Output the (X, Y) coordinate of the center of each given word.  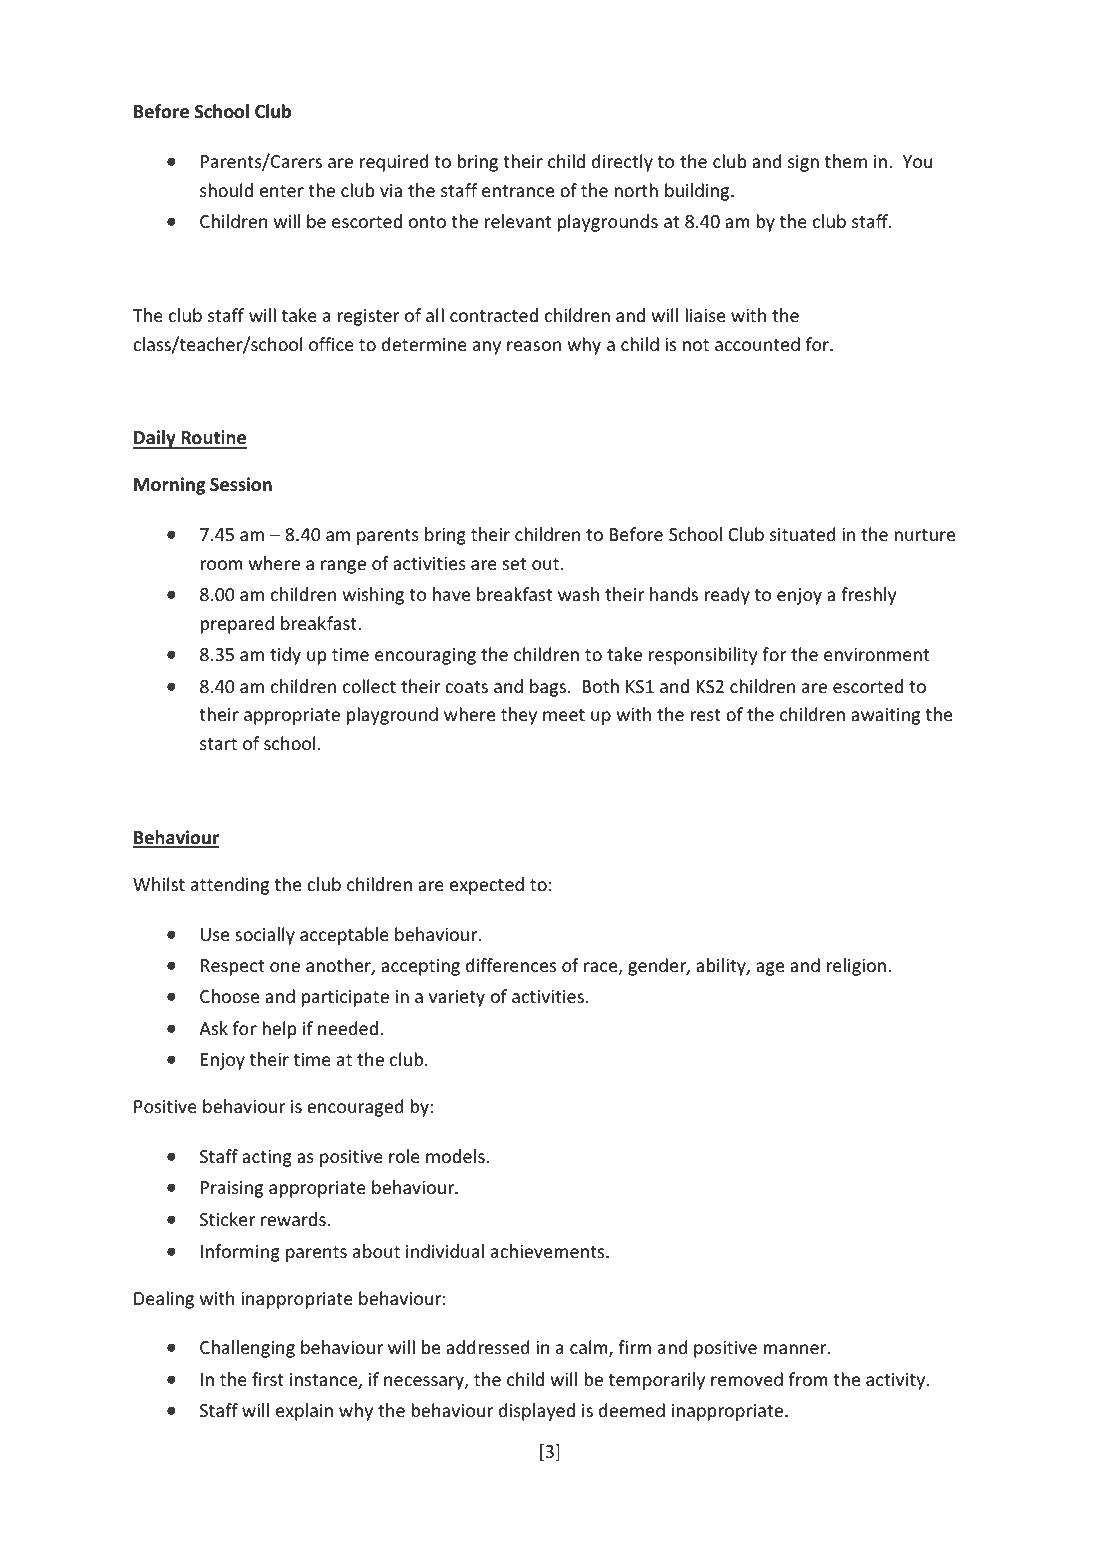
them (846, 161)
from (808, 1379)
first (268, 1379)
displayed (537, 1412)
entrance (518, 191)
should (226, 190)
